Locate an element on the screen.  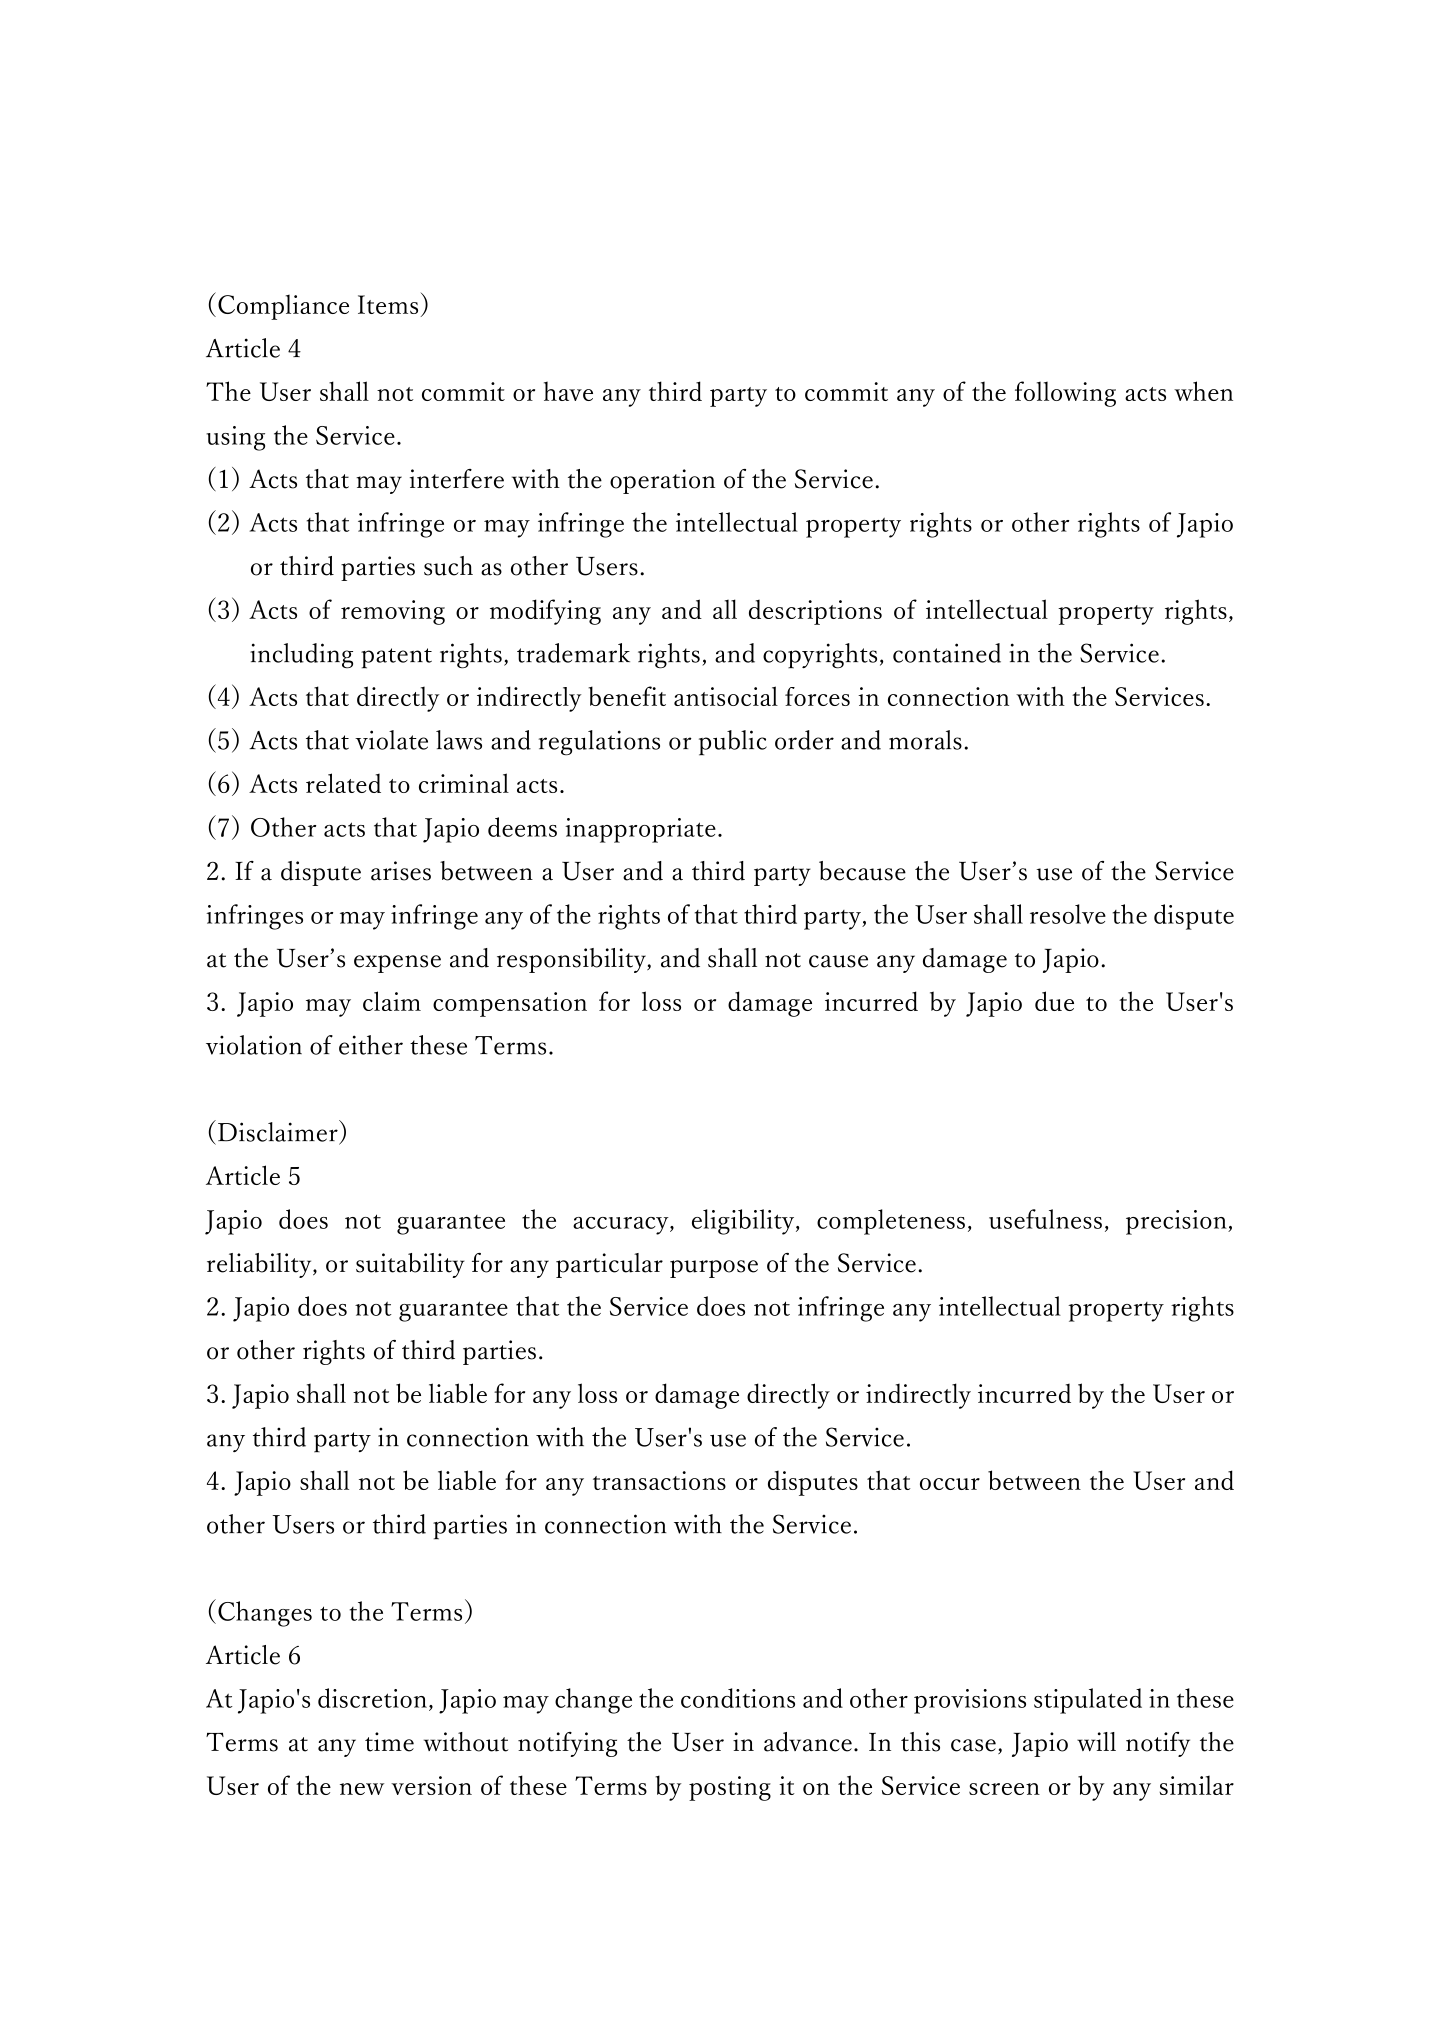
posting is located at coordinates (730, 1788).
